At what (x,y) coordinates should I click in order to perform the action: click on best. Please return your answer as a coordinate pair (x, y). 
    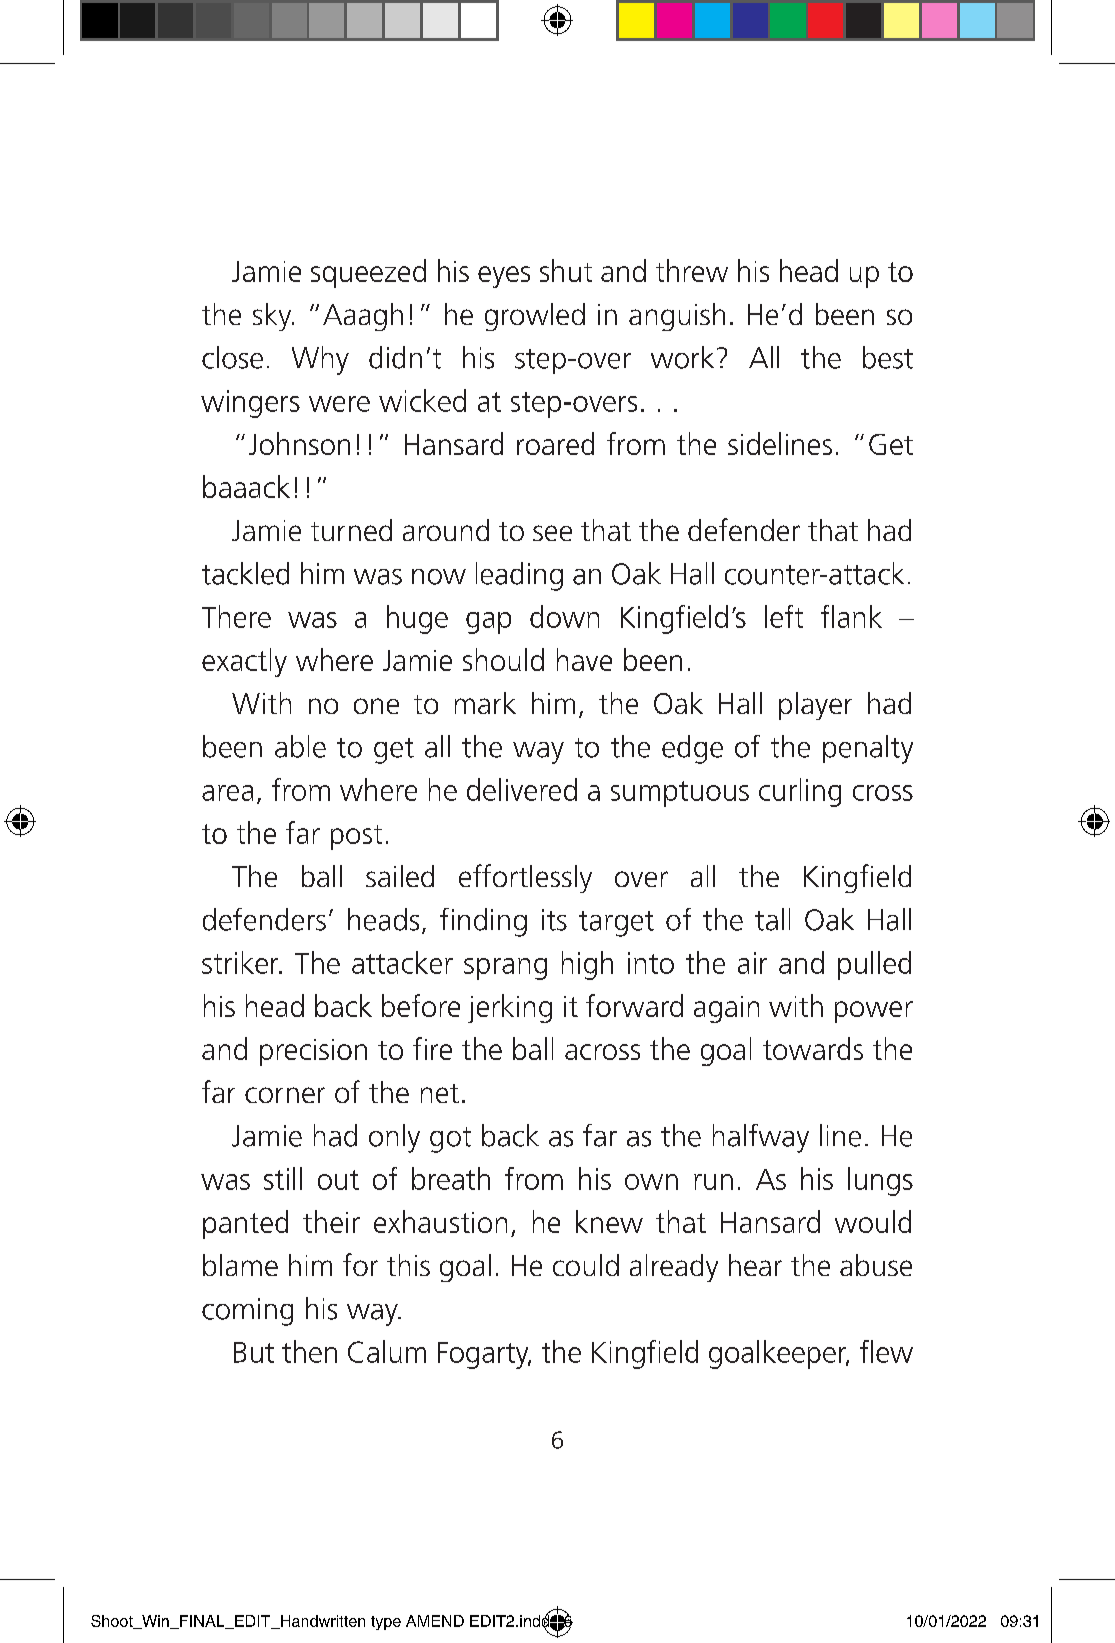
    Looking at the image, I should click on (888, 357).
